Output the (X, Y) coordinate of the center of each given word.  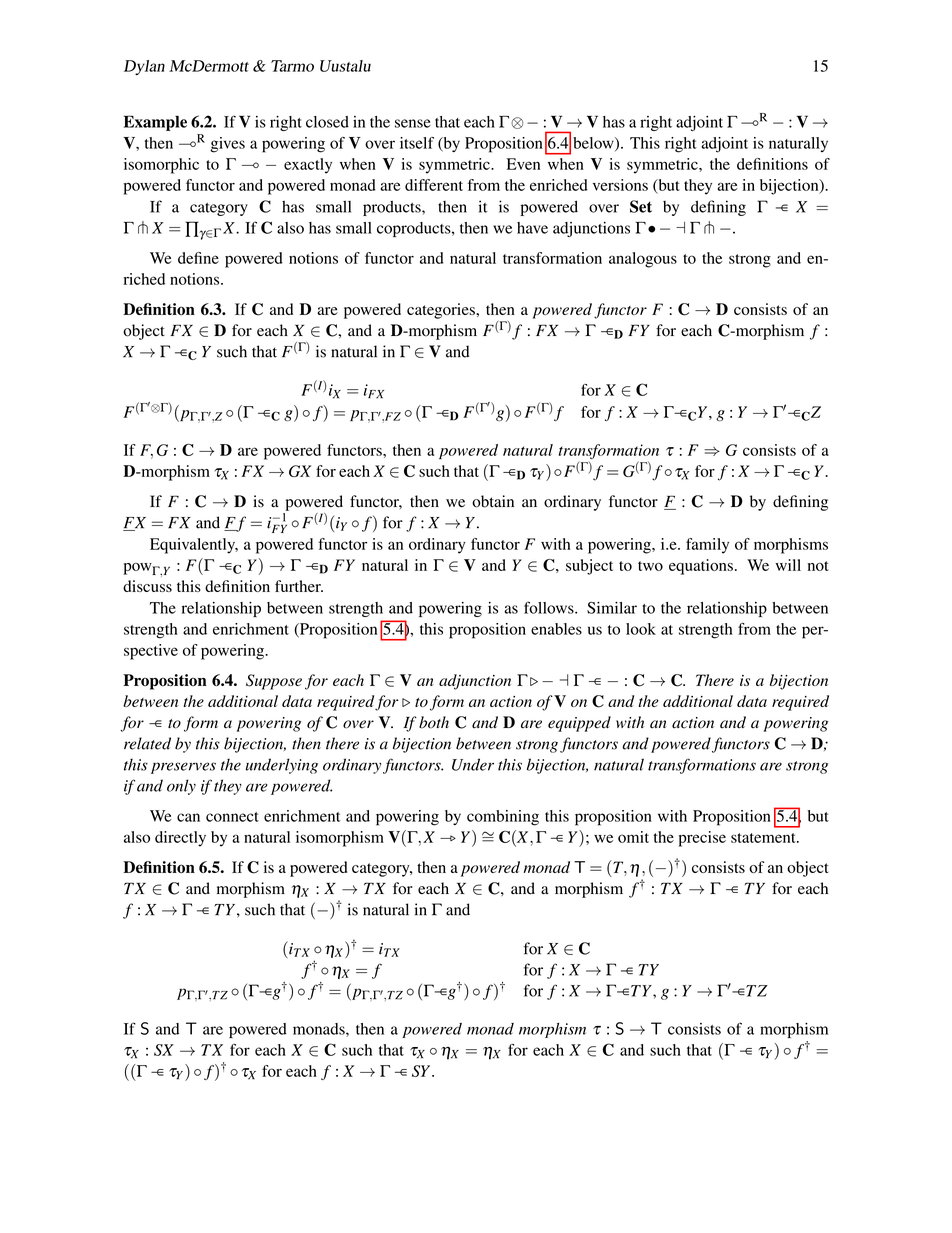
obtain (493, 501)
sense (413, 123)
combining (503, 818)
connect (232, 817)
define (198, 258)
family (707, 546)
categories (442, 311)
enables (556, 629)
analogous (643, 260)
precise (702, 839)
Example (155, 123)
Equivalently (194, 546)
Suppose (274, 682)
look (641, 629)
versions (620, 185)
